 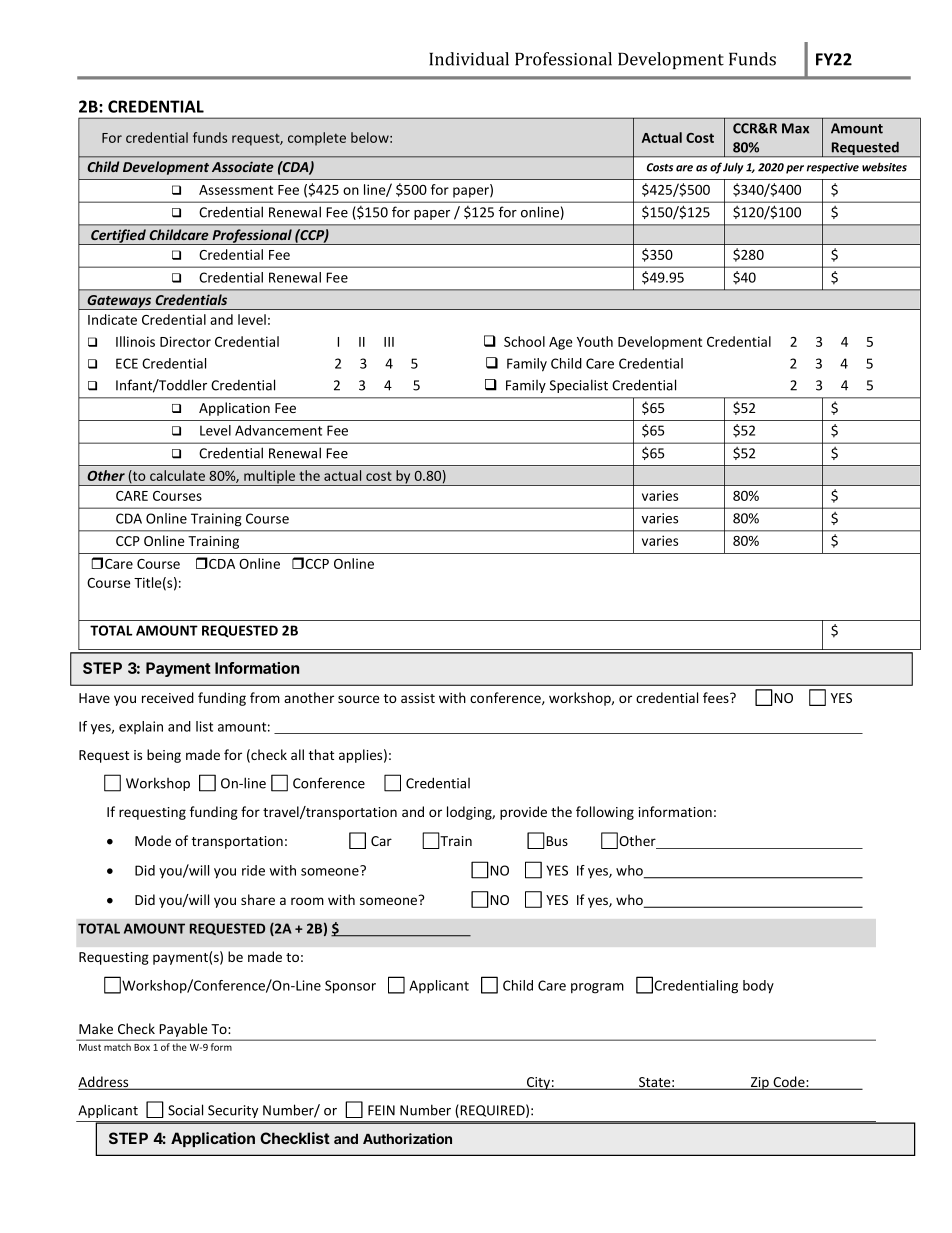 What do you see at coordinates (795, 128) in the screenshot?
I see `Max` at bounding box center [795, 128].
